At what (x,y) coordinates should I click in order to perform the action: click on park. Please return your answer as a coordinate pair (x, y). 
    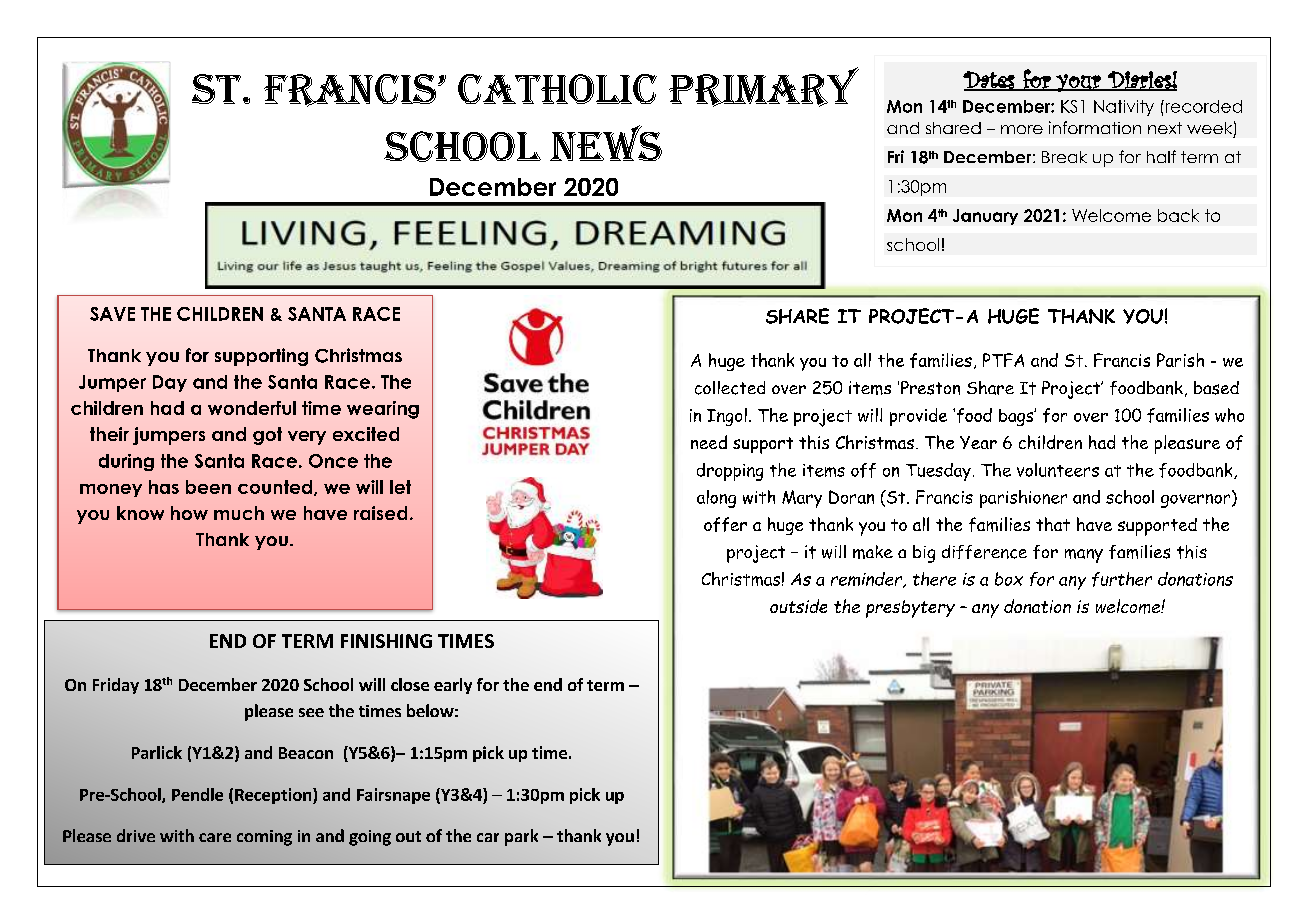
    Looking at the image, I should click on (521, 837).
